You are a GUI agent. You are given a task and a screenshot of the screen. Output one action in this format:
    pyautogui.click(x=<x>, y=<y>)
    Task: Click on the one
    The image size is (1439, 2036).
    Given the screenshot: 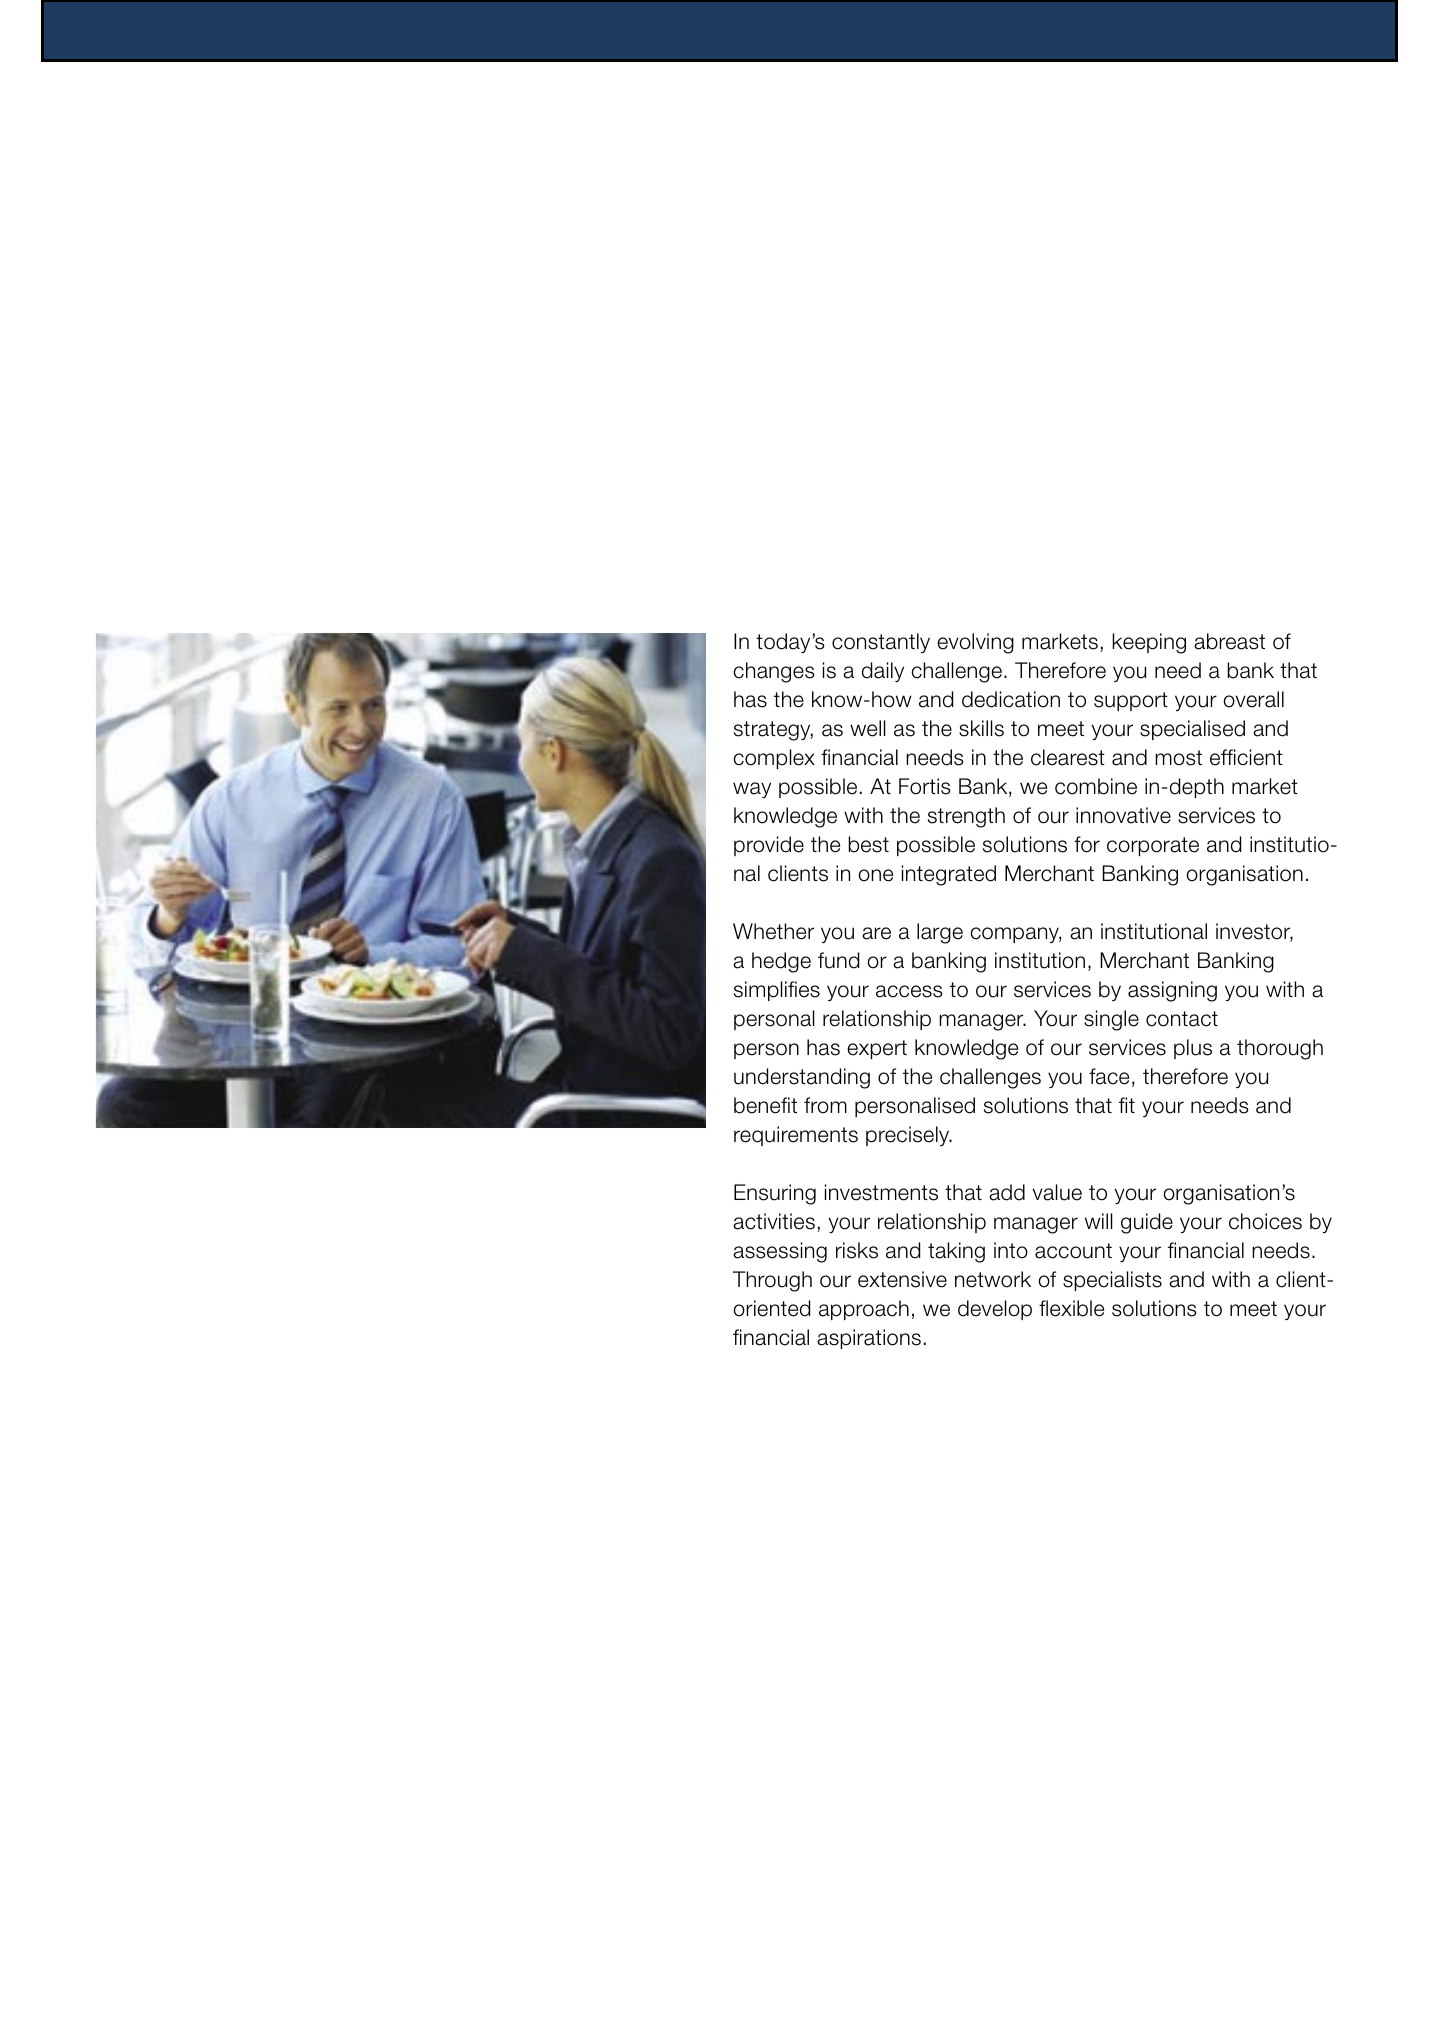 What is the action you would take?
    pyautogui.click(x=875, y=875)
